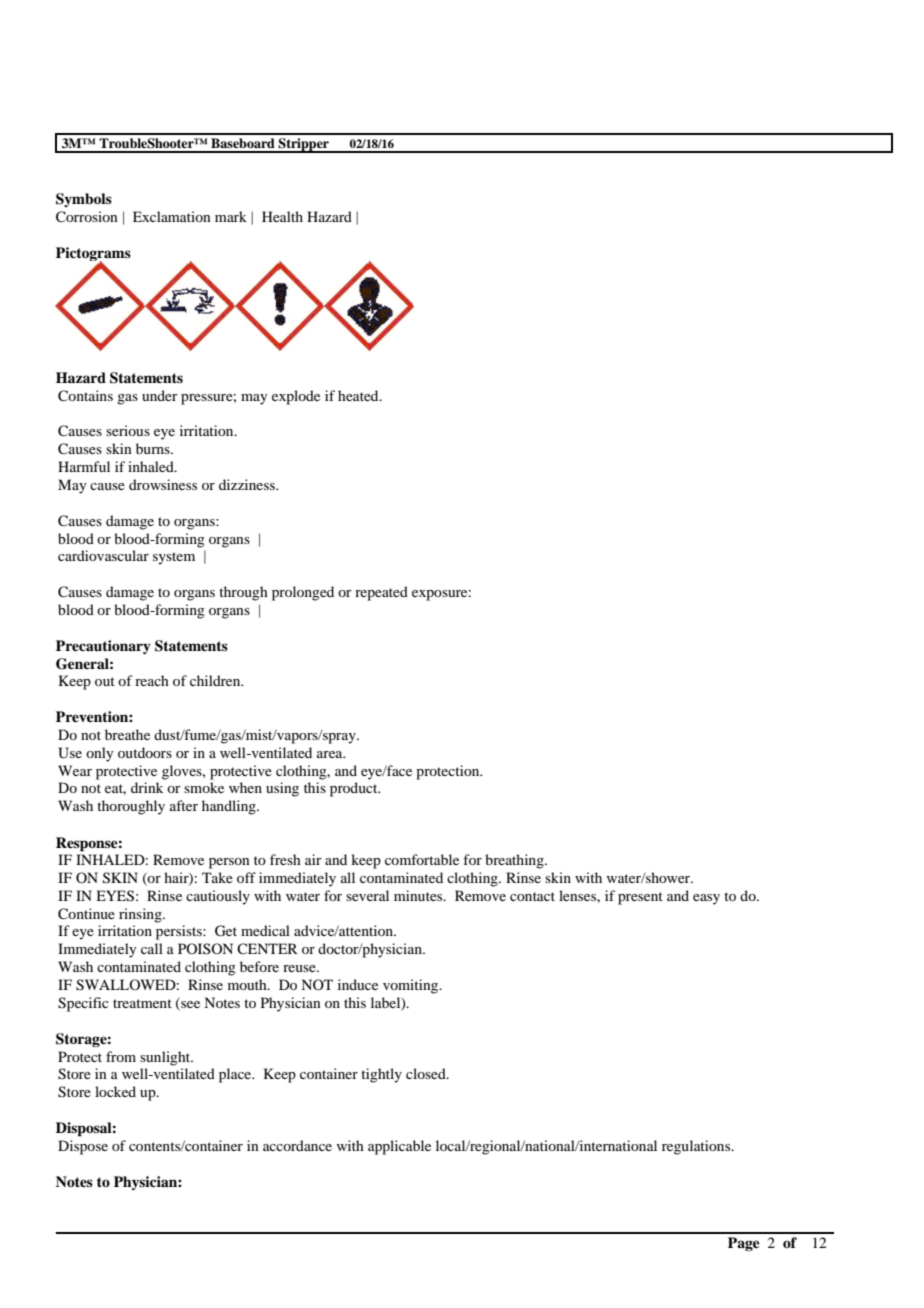 The width and height of the document is (924, 1308). I want to click on Health, so click(282, 216).
